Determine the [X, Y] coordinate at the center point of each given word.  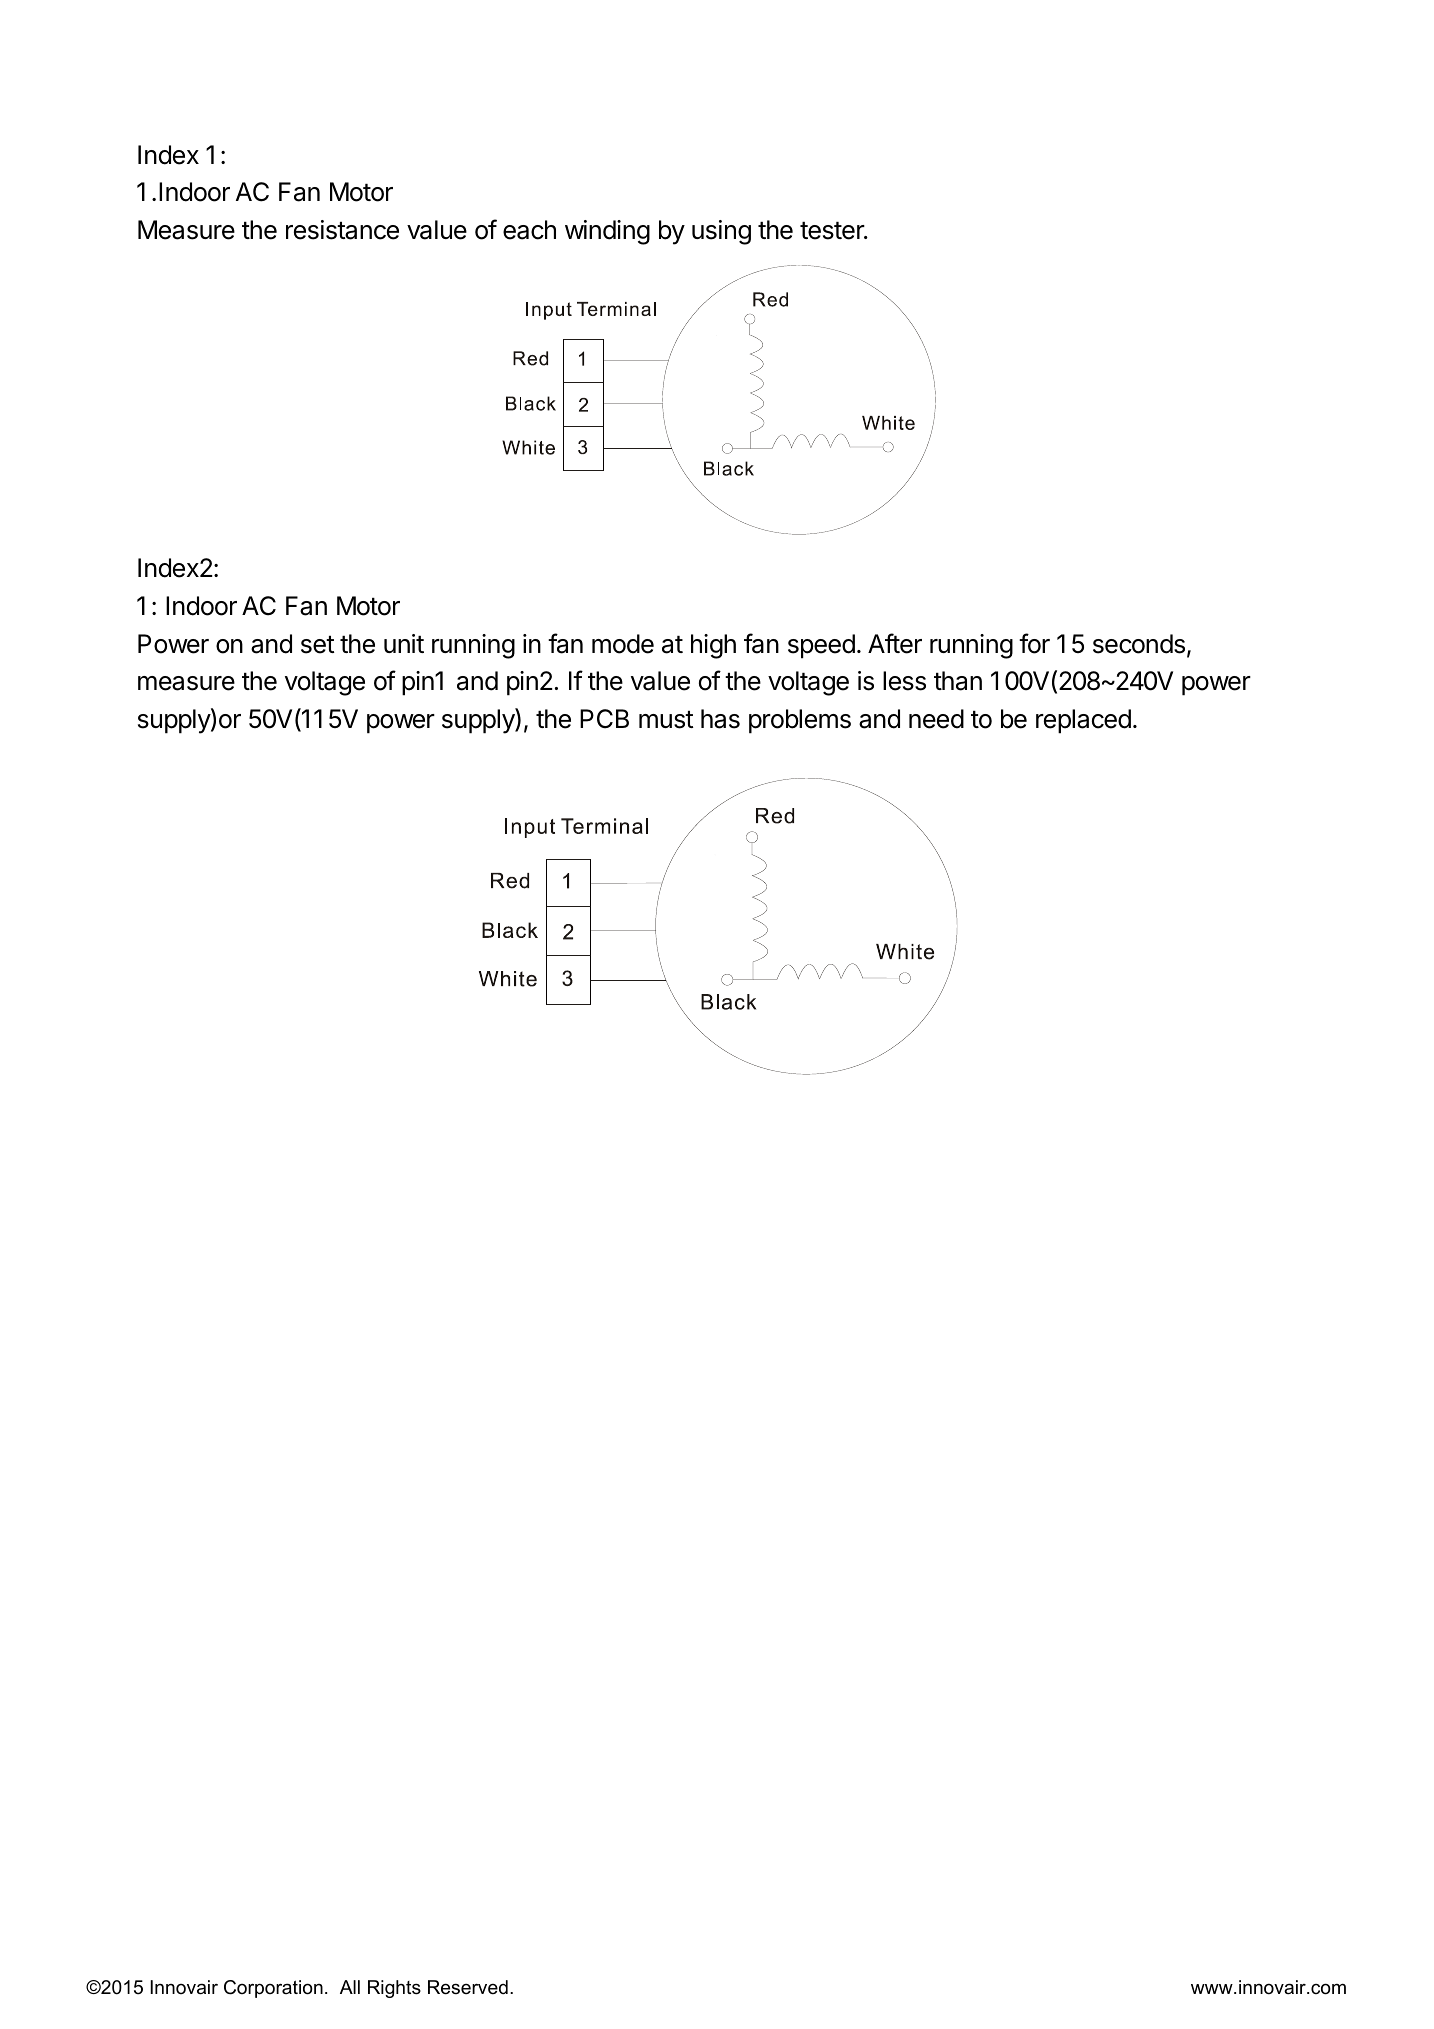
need [936, 719]
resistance [342, 230]
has [720, 719]
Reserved [468, 1987]
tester [833, 231]
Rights [394, 1989]
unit [404, 643]
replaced [1083, 721]
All [350, 1987]
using [721, 232]
